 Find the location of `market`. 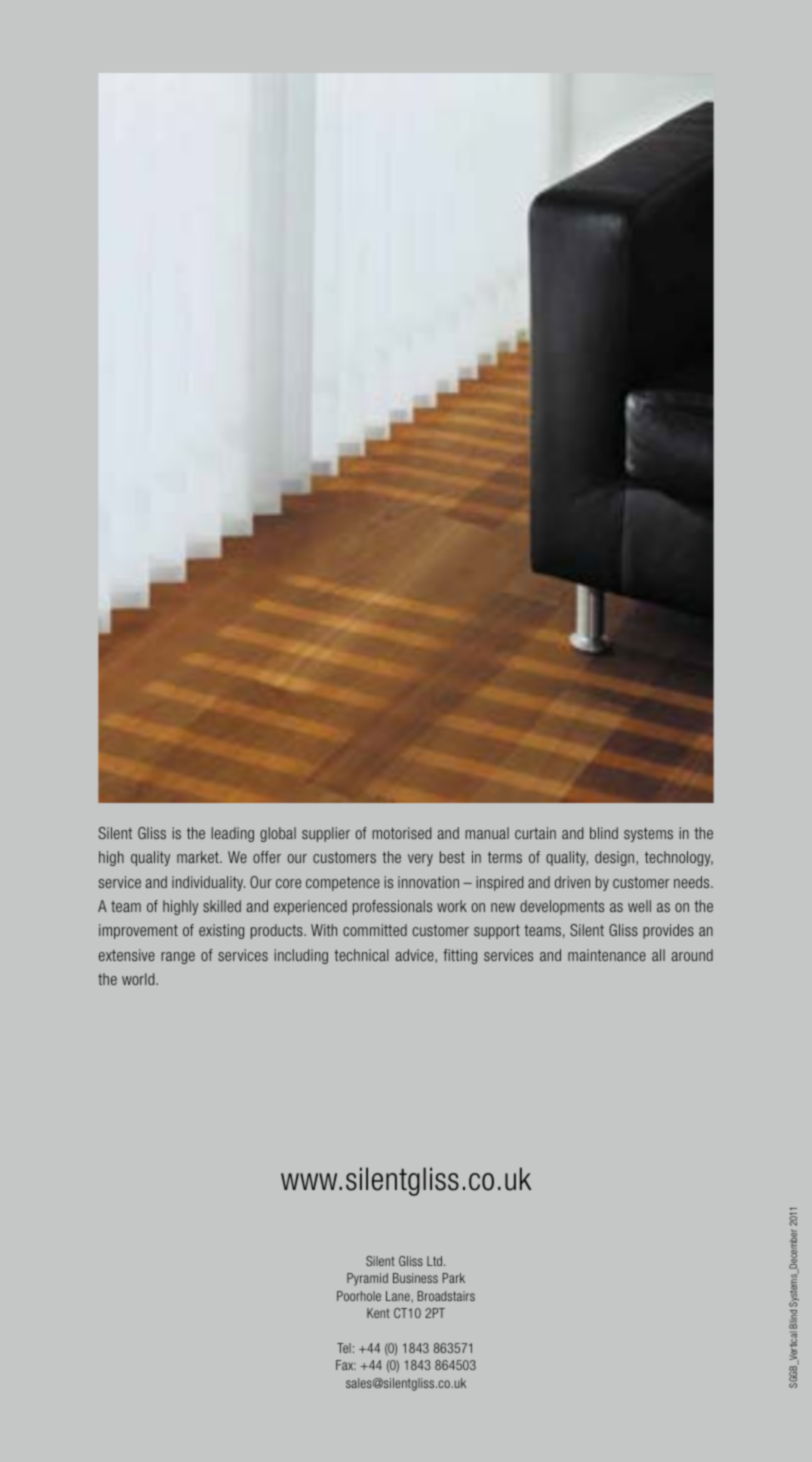

market is located at coordinates (199, 857).
